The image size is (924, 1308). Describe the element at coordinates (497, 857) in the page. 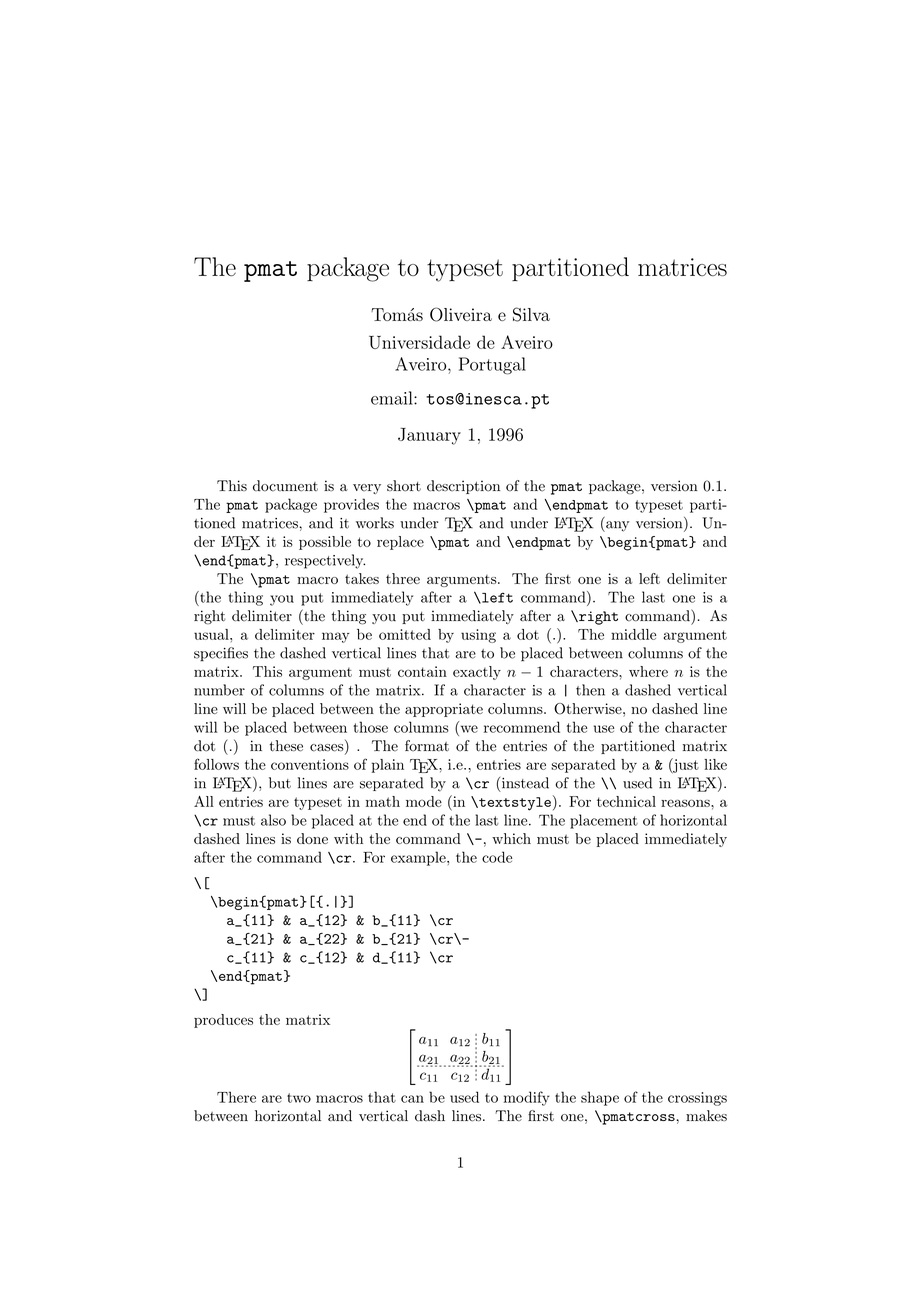

I see `code` at that location.
